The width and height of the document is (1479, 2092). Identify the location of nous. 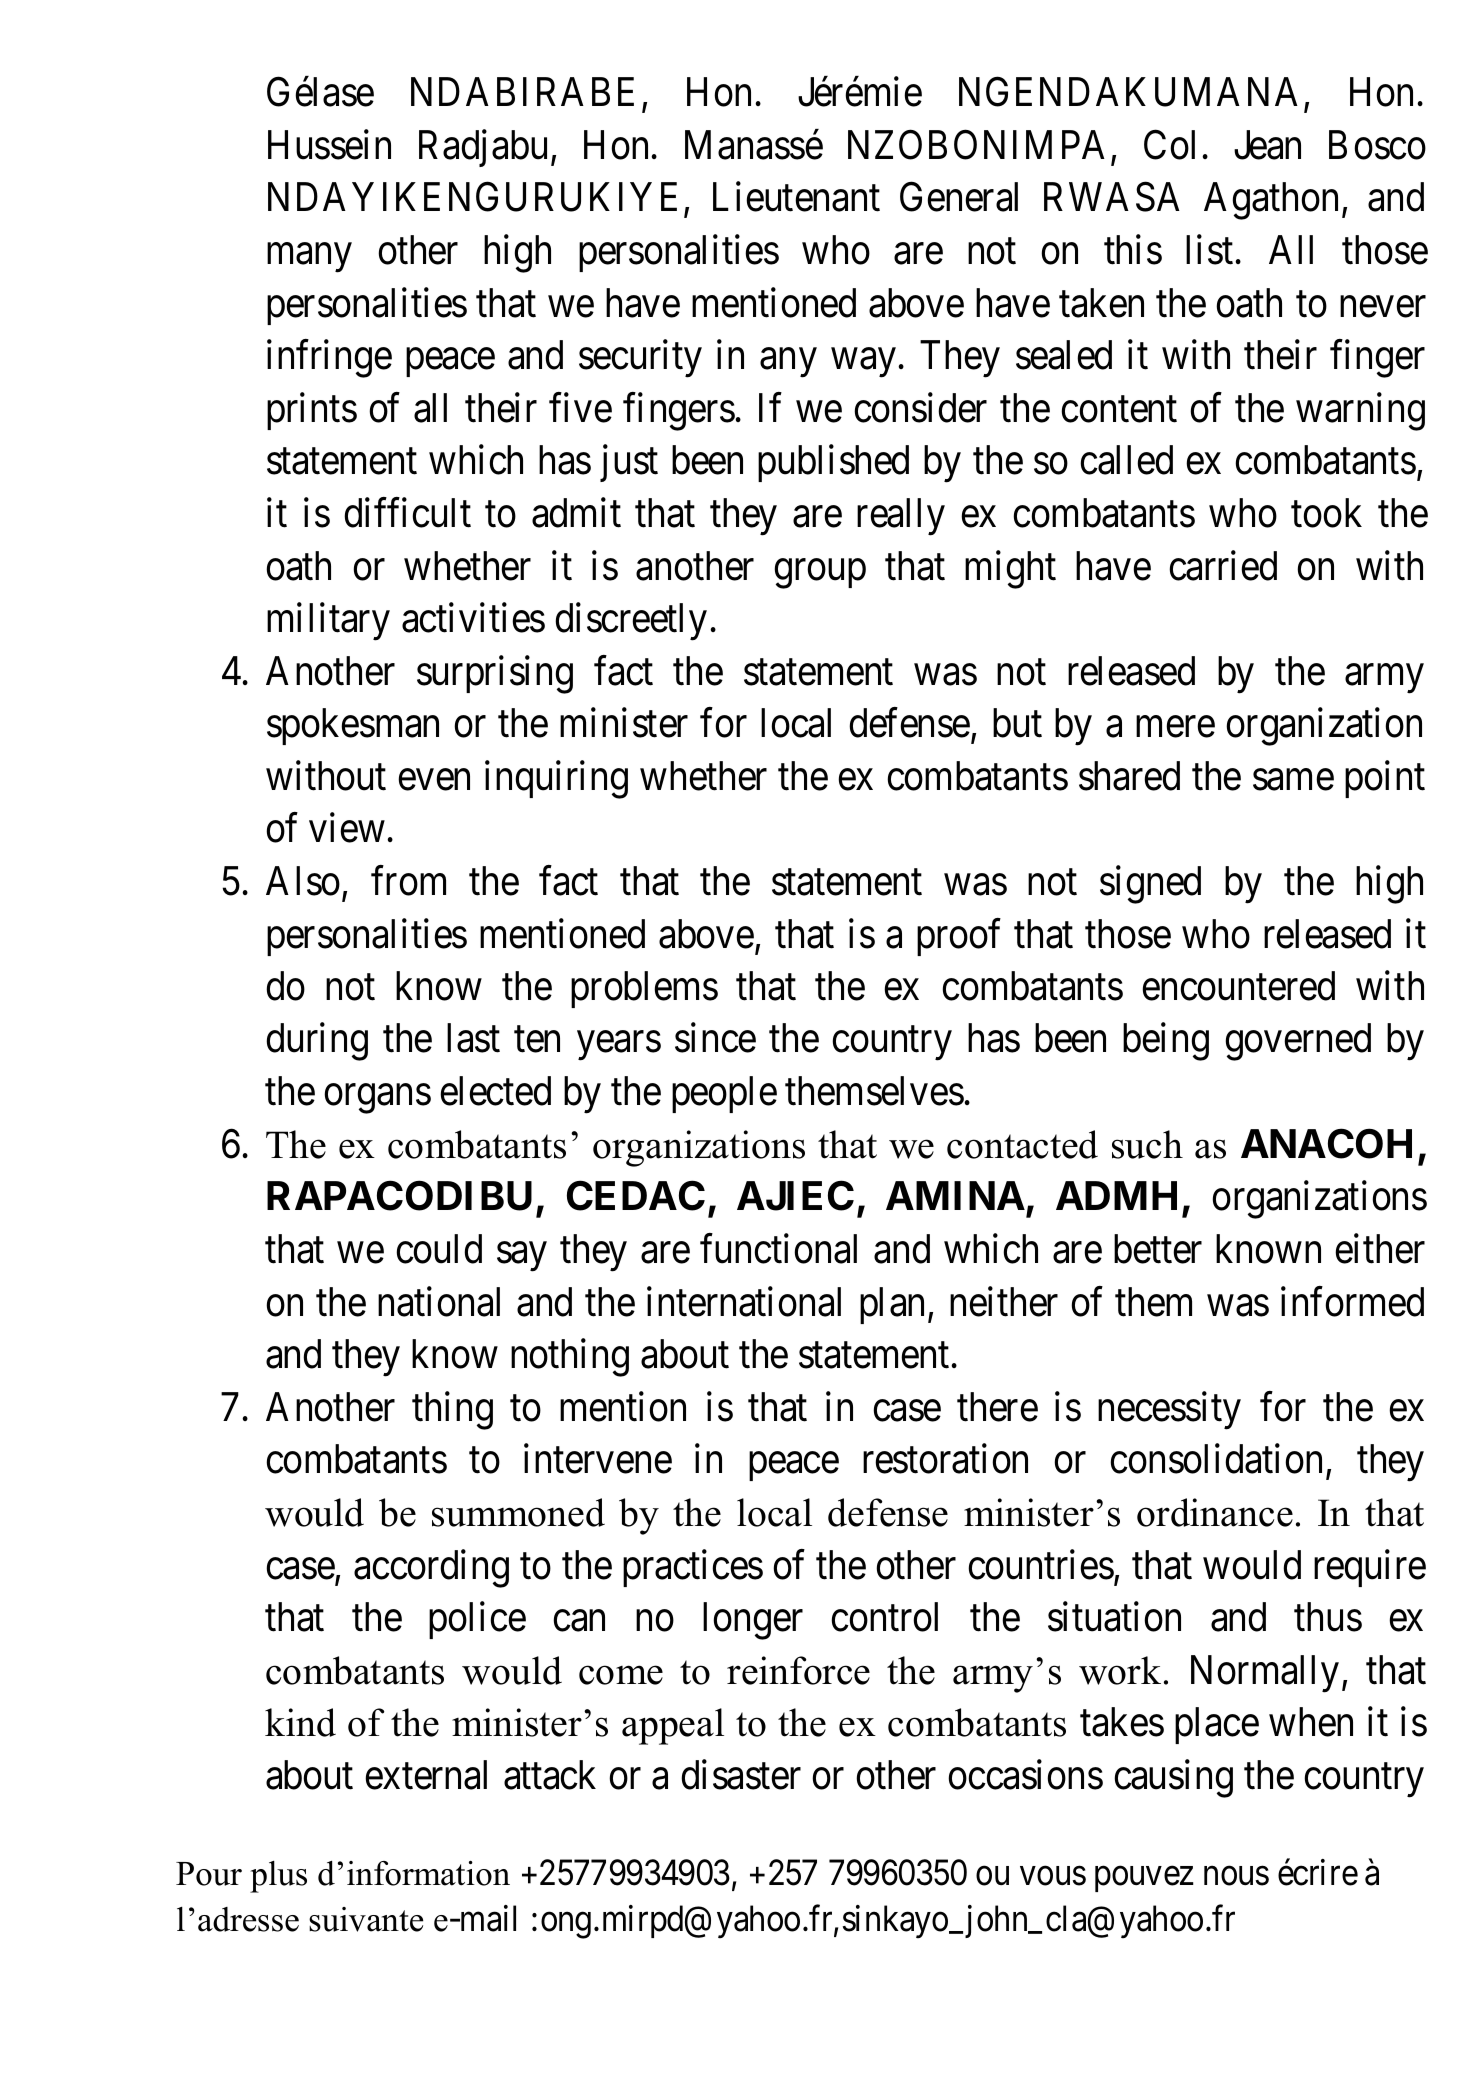
(1236, 1876).
